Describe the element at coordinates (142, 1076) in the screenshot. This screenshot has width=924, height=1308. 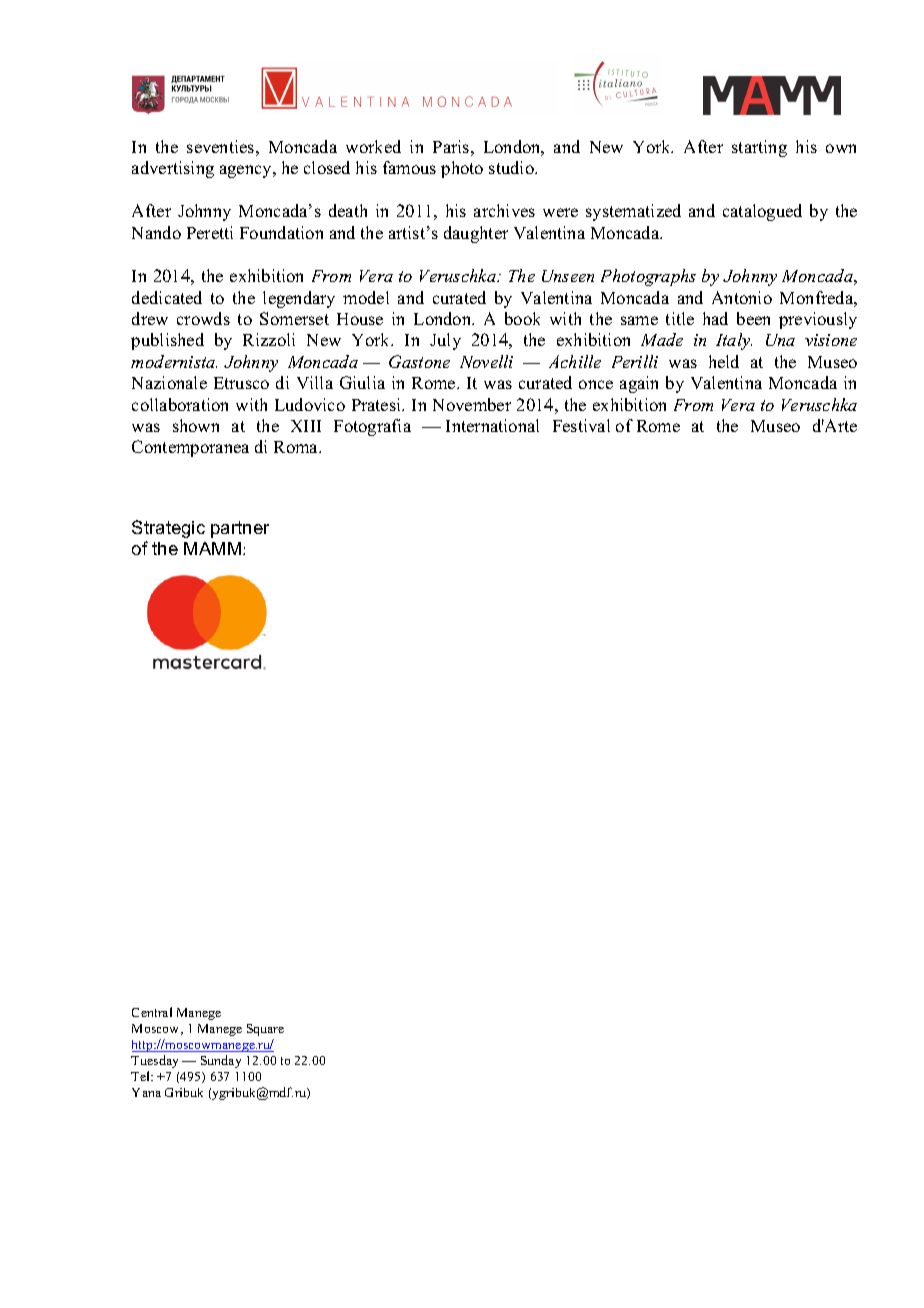
I see `Tel` at that location.
